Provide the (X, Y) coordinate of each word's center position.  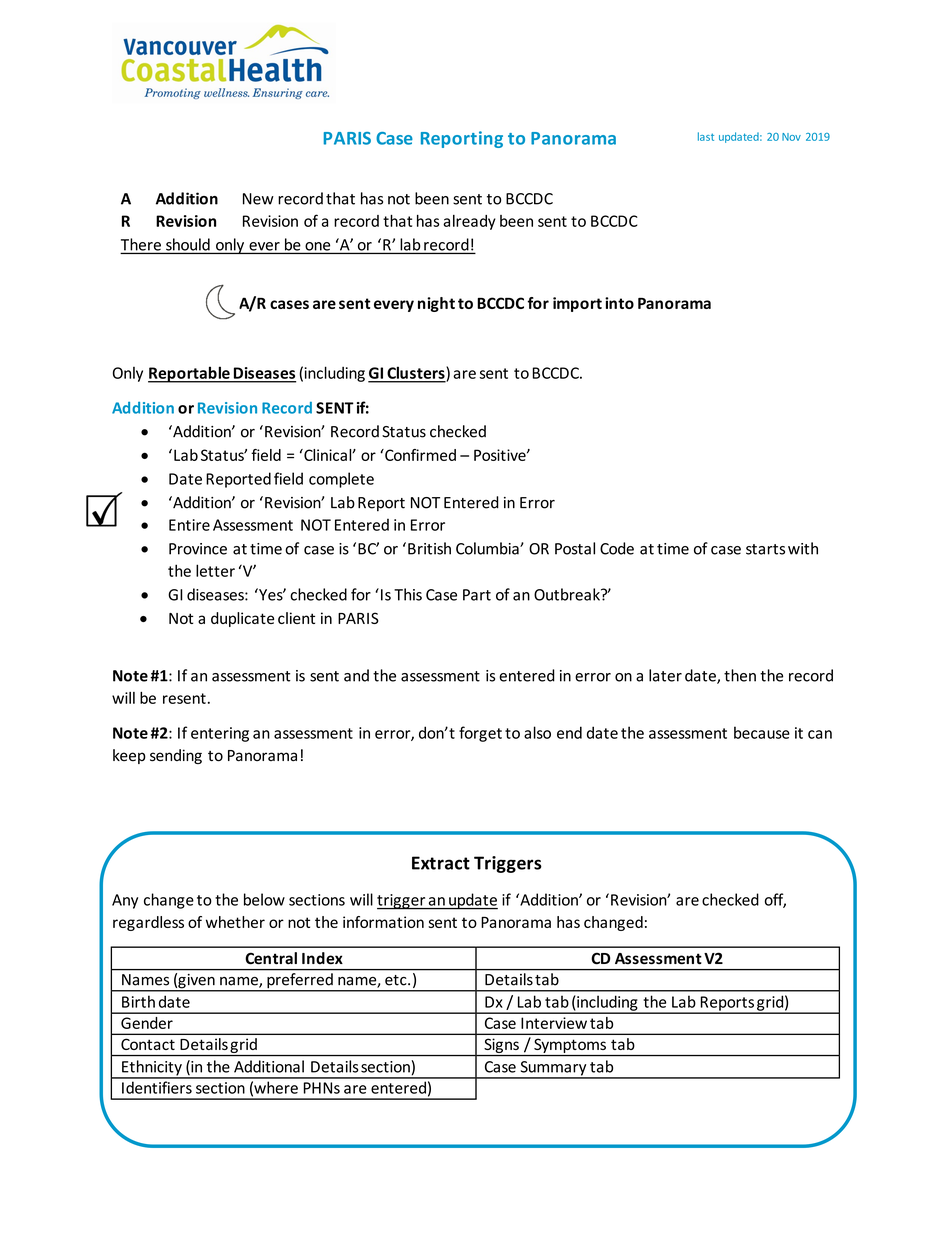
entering (220, 734)
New (258, 199)
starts (765, 549)
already (469, 222)
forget (480, 734)
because (762, 732)
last (706, 136)
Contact (148, 1044)
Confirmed (419, 455)
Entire (189, 525)
